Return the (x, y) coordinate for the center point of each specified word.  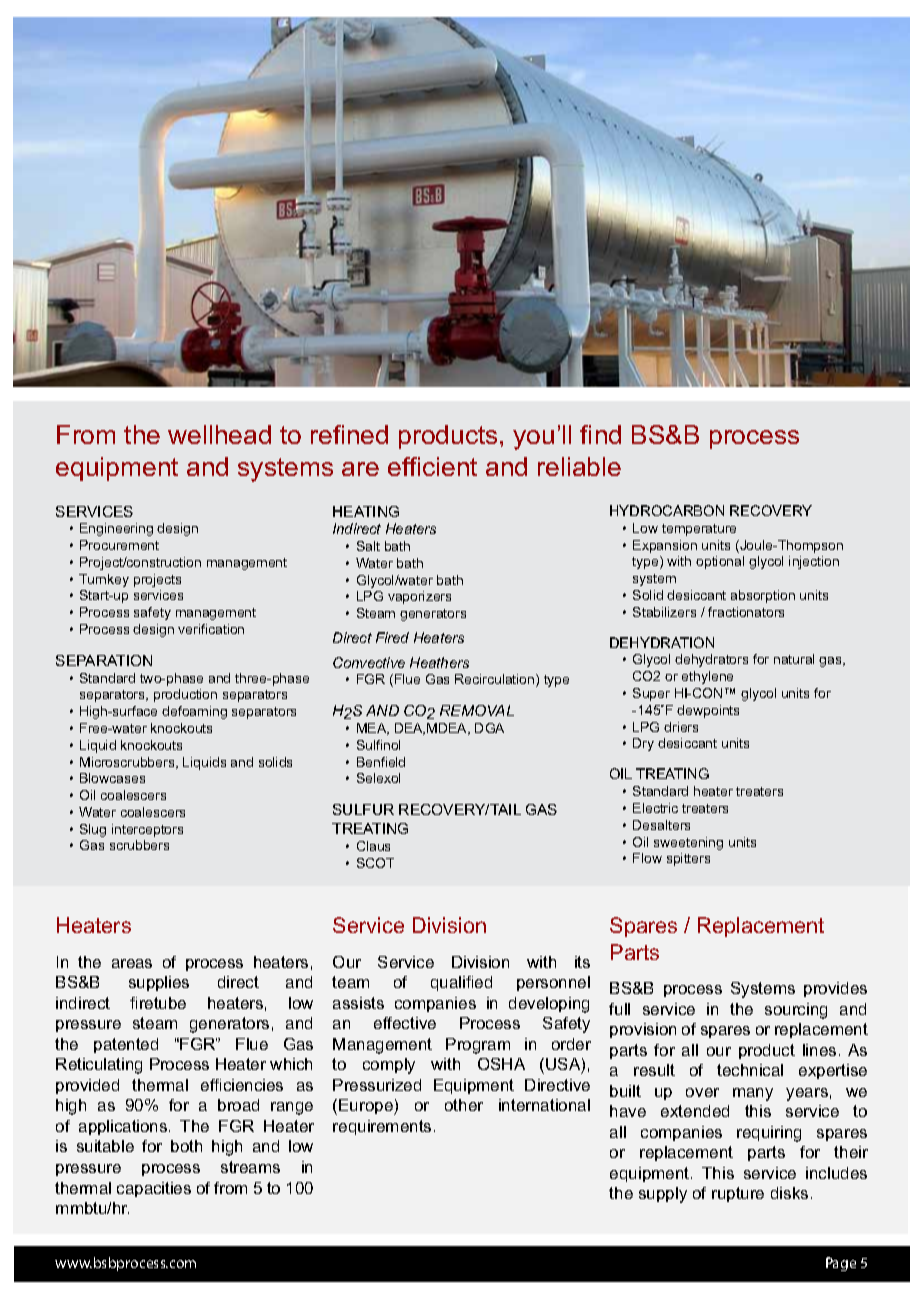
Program (478, 1046)
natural (794, 659)
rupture (738, 1194)
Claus (373, 846)
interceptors (147, 830)
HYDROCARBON (667, 510)
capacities (154, 1189)
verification (211, 629)
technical (750, 1070)
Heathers (439, 662)
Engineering (116, 529)
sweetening (688, 843)
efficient (432, 466)
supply (663, 1195)
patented (126, 1045)
